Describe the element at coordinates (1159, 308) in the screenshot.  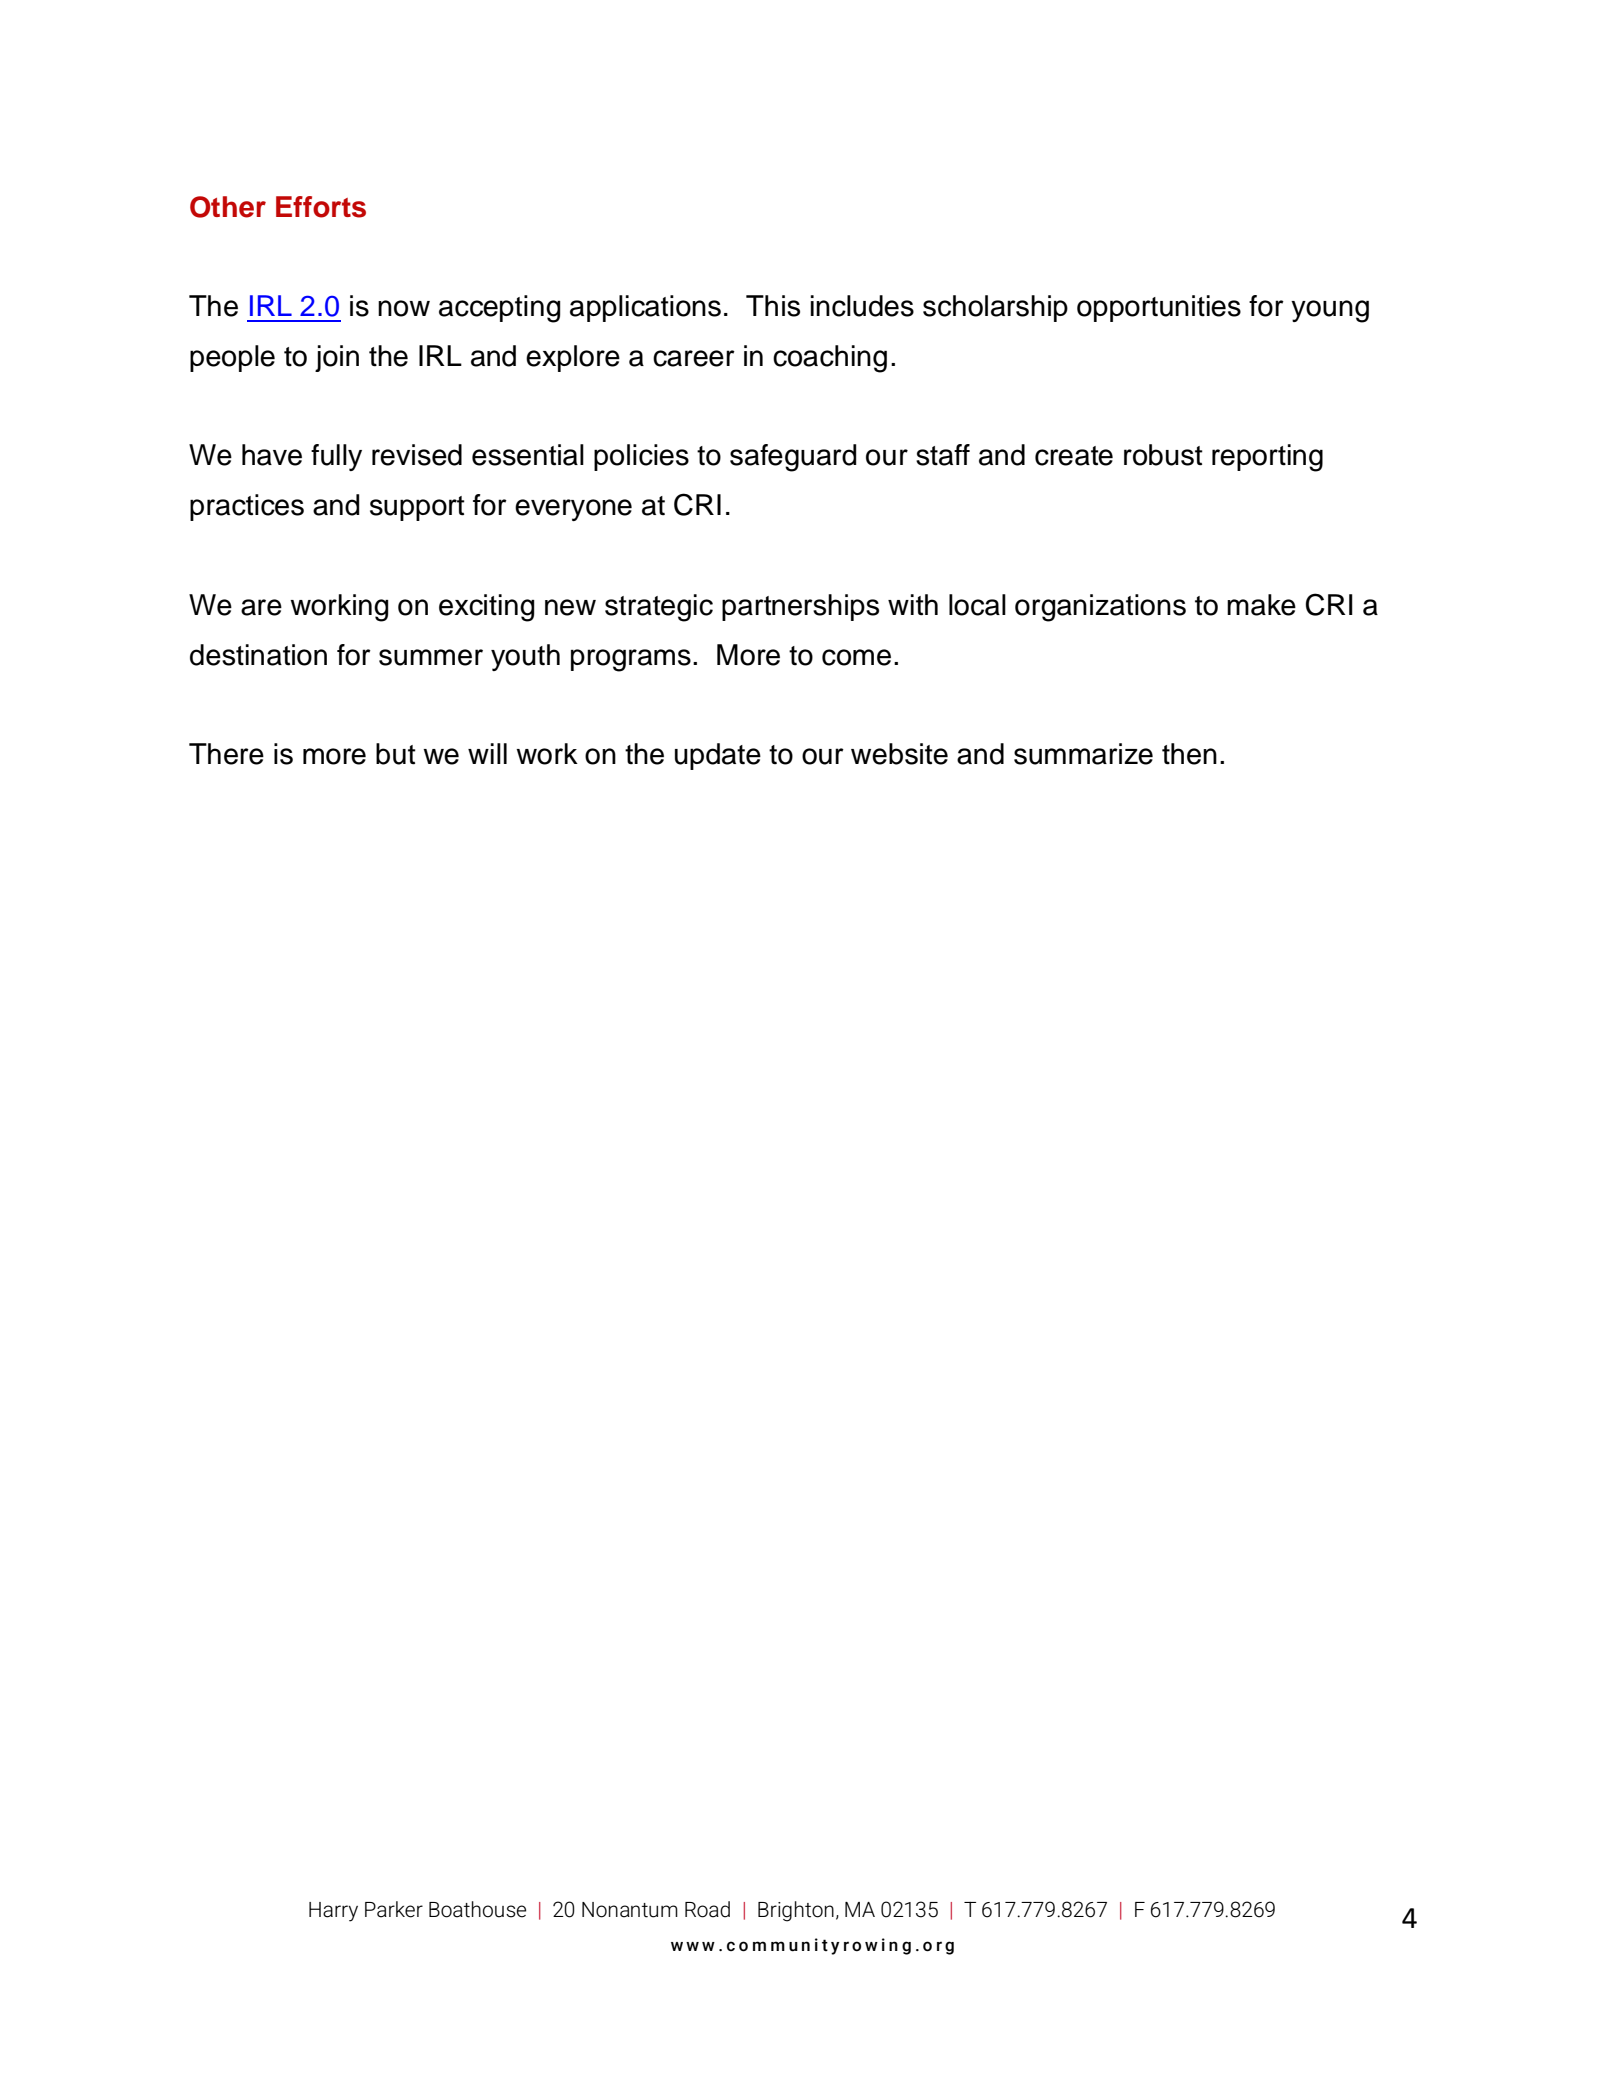
I see `opportunities` at that location.
